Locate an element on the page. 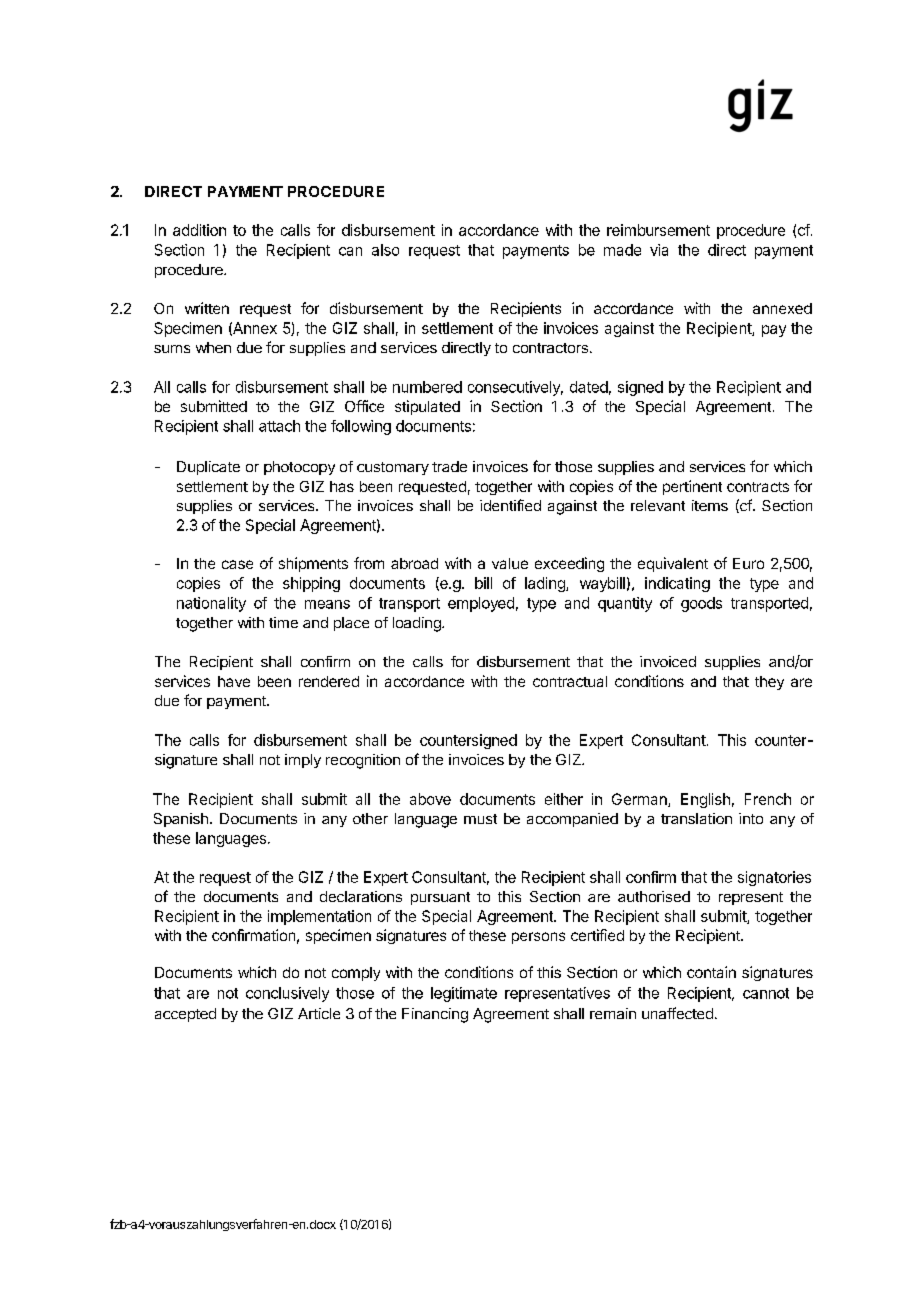 The width and height of the image is (924, 1308). identified is located at coordinates (510, 505).
